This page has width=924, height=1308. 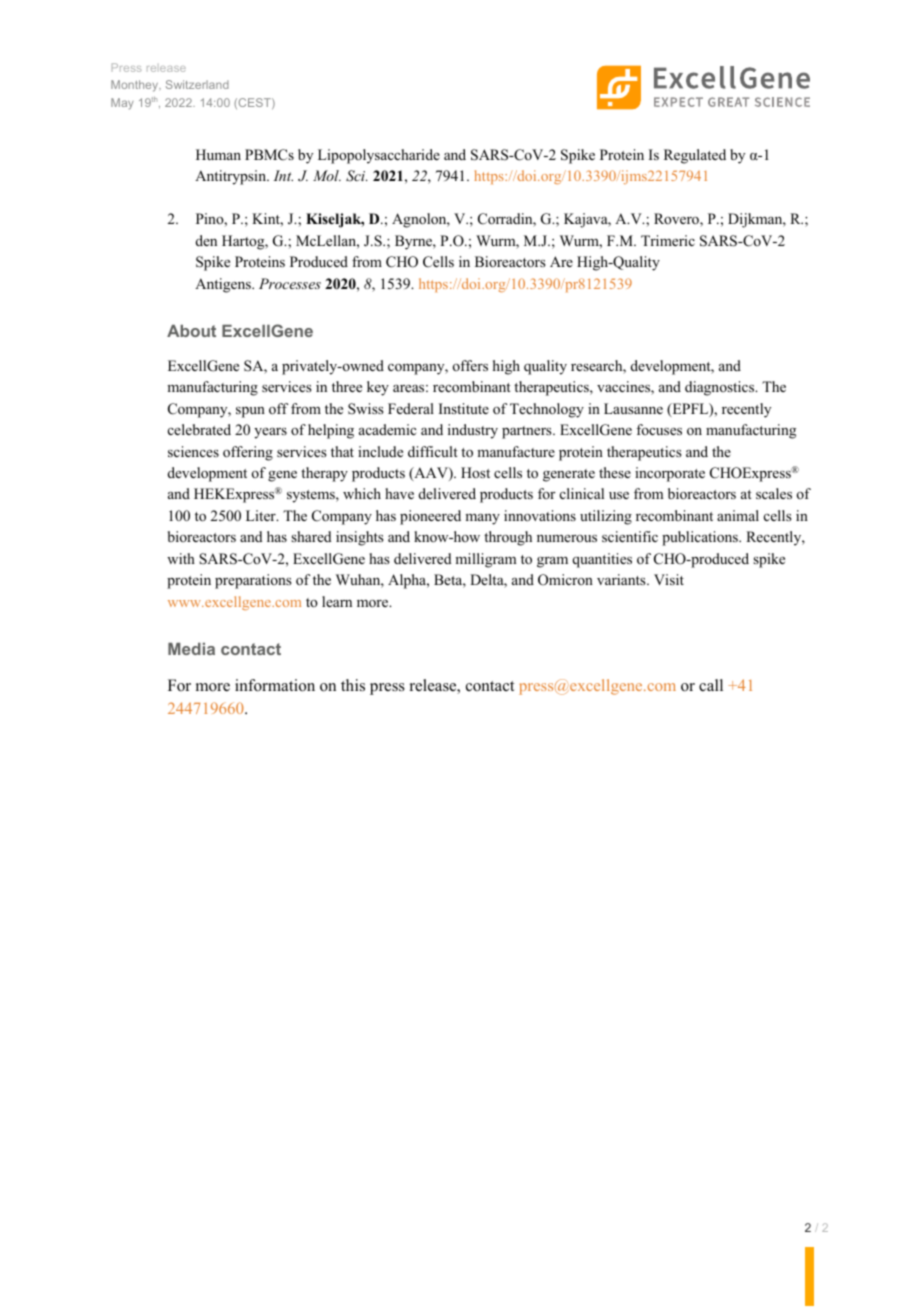 What do you see at coordinates (290, 283) in the page?
I see `Processes` at bounding box center [290, 283].
